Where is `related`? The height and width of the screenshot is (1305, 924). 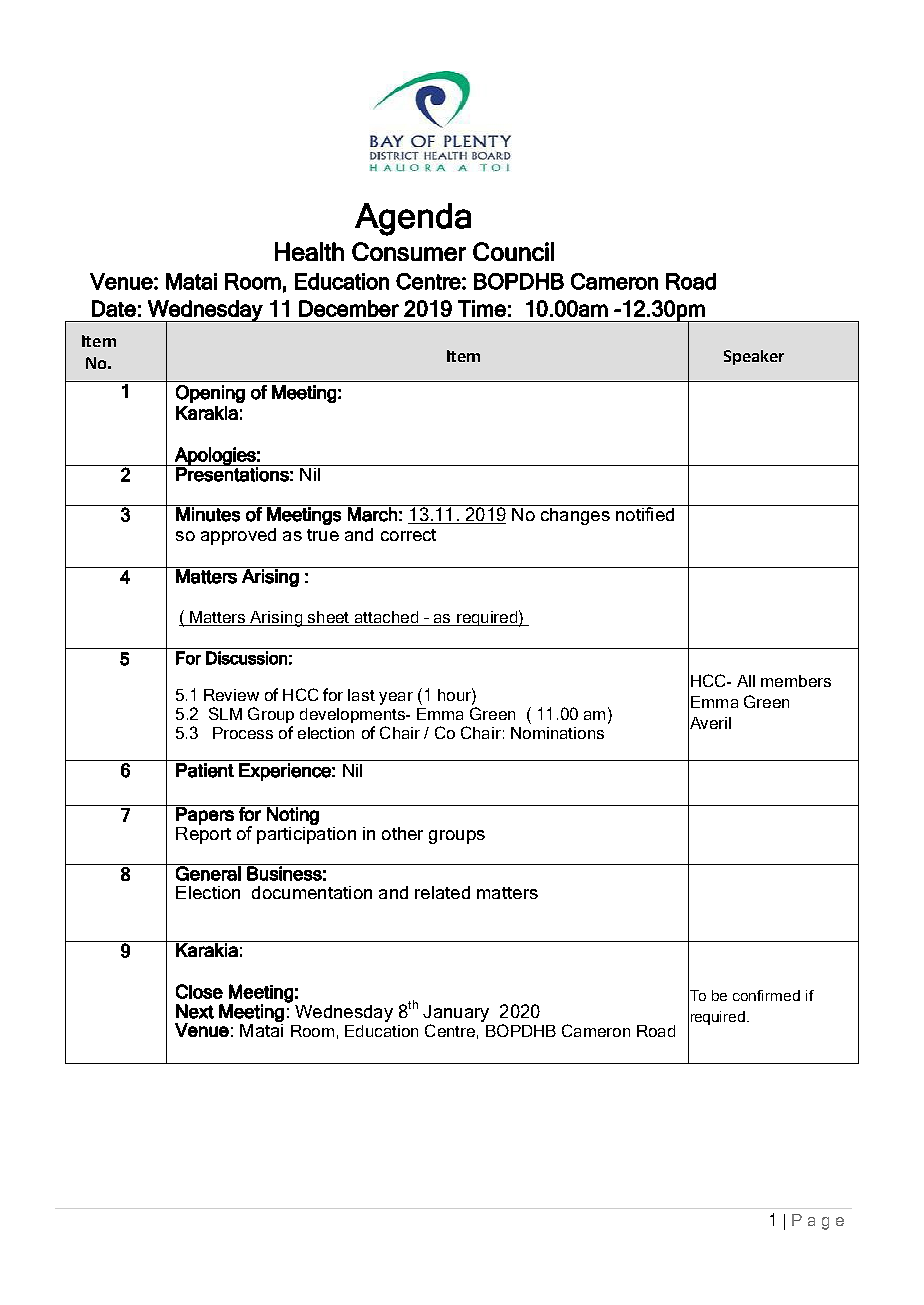
related is located at coordinates (442, 892).
